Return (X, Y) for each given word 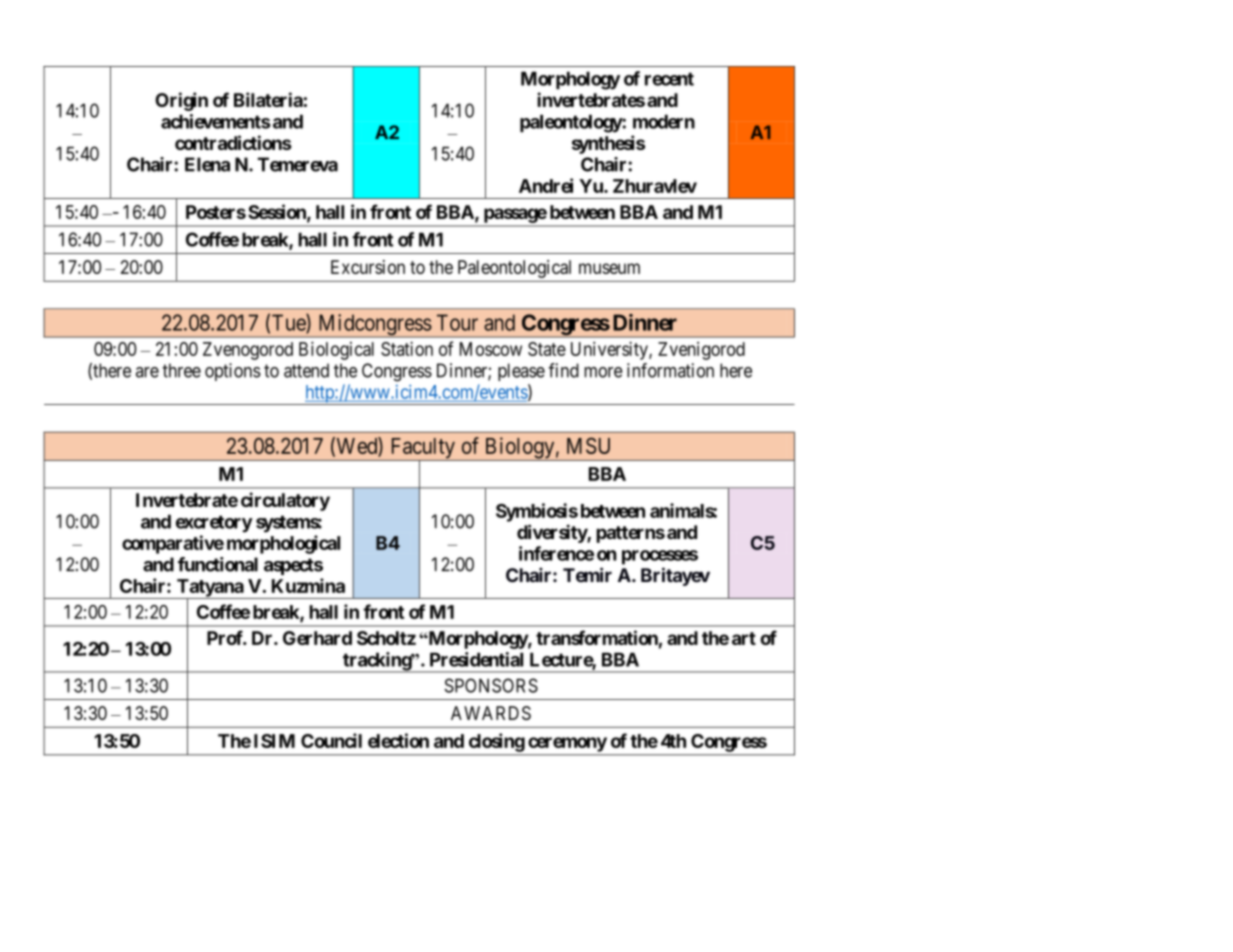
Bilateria (268, 99)
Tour (457, 322)
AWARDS (491, 713)
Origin (181, 101)
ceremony (567, 744)
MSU (588, 445)
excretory (214, 524)
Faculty (422, 449)
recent (669, 79)
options (233, 372)
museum (609, 268)
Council (331, 740)
